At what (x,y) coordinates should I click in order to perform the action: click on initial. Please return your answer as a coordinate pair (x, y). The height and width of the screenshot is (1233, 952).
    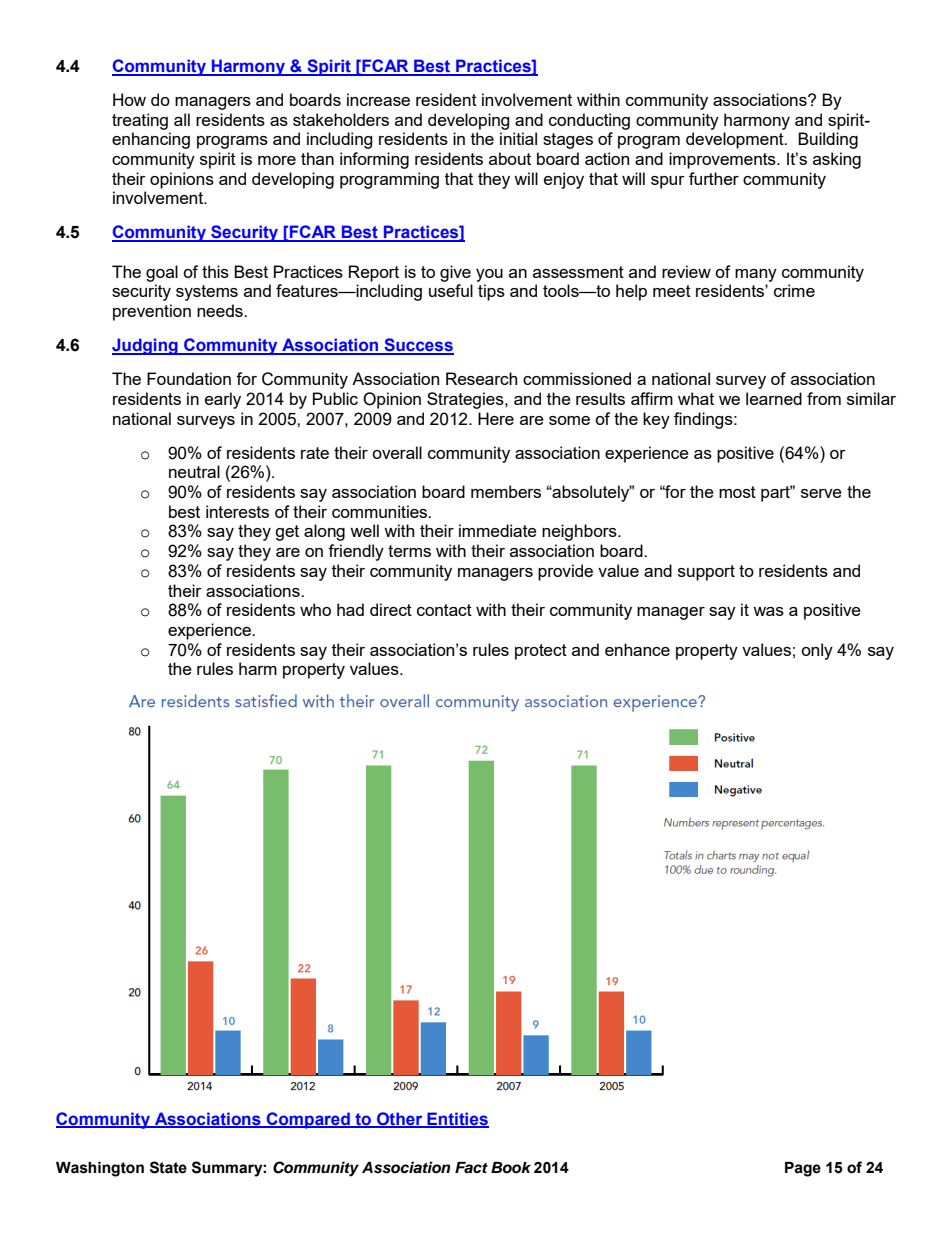
    Looking at the image, I should click on (518, 138).
